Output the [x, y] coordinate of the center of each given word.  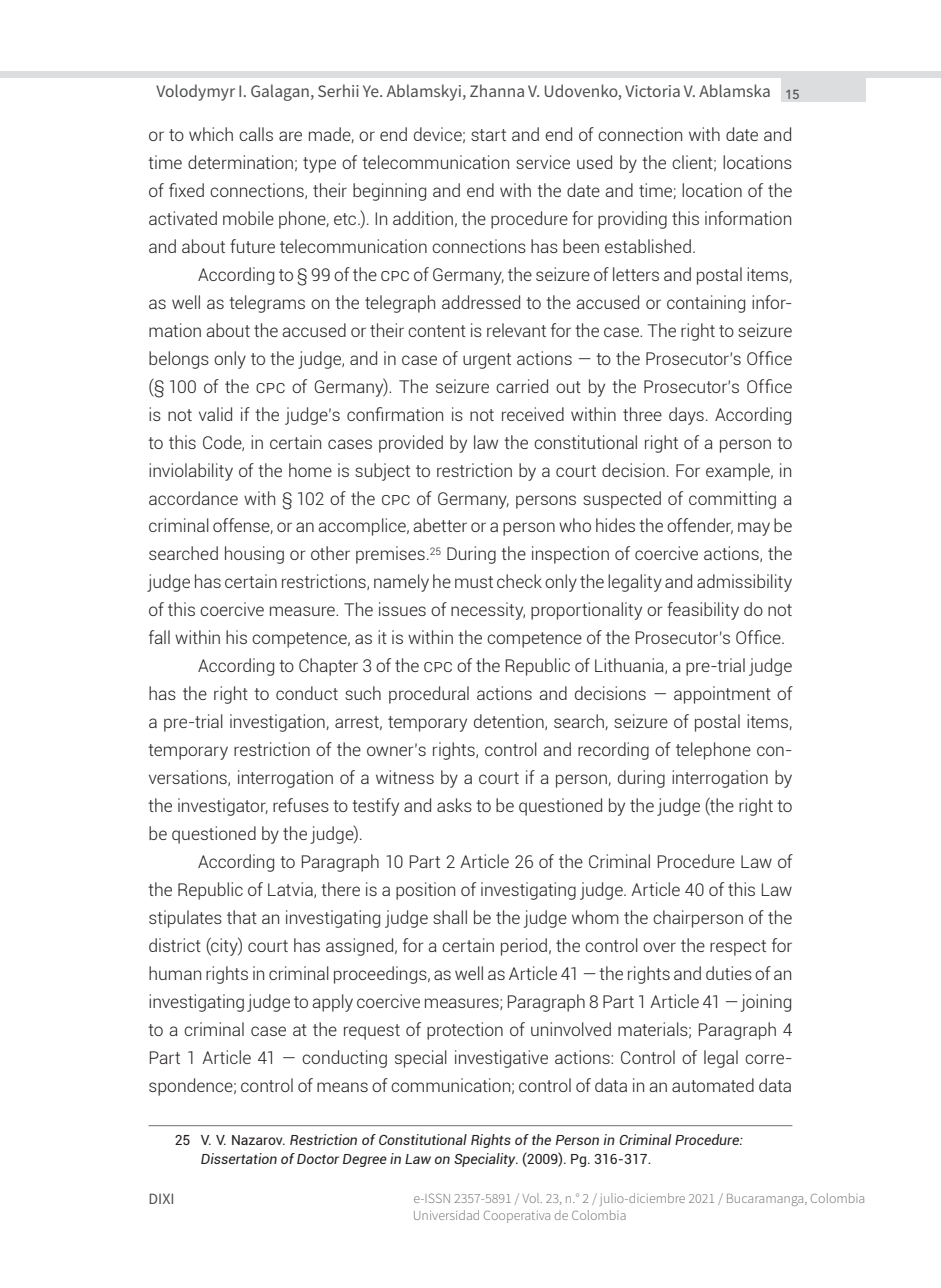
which [211, 134]
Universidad [446, 1215]
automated [713, 1085]
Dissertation [239, 1158]
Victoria [652, 91]
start [488, 135]
